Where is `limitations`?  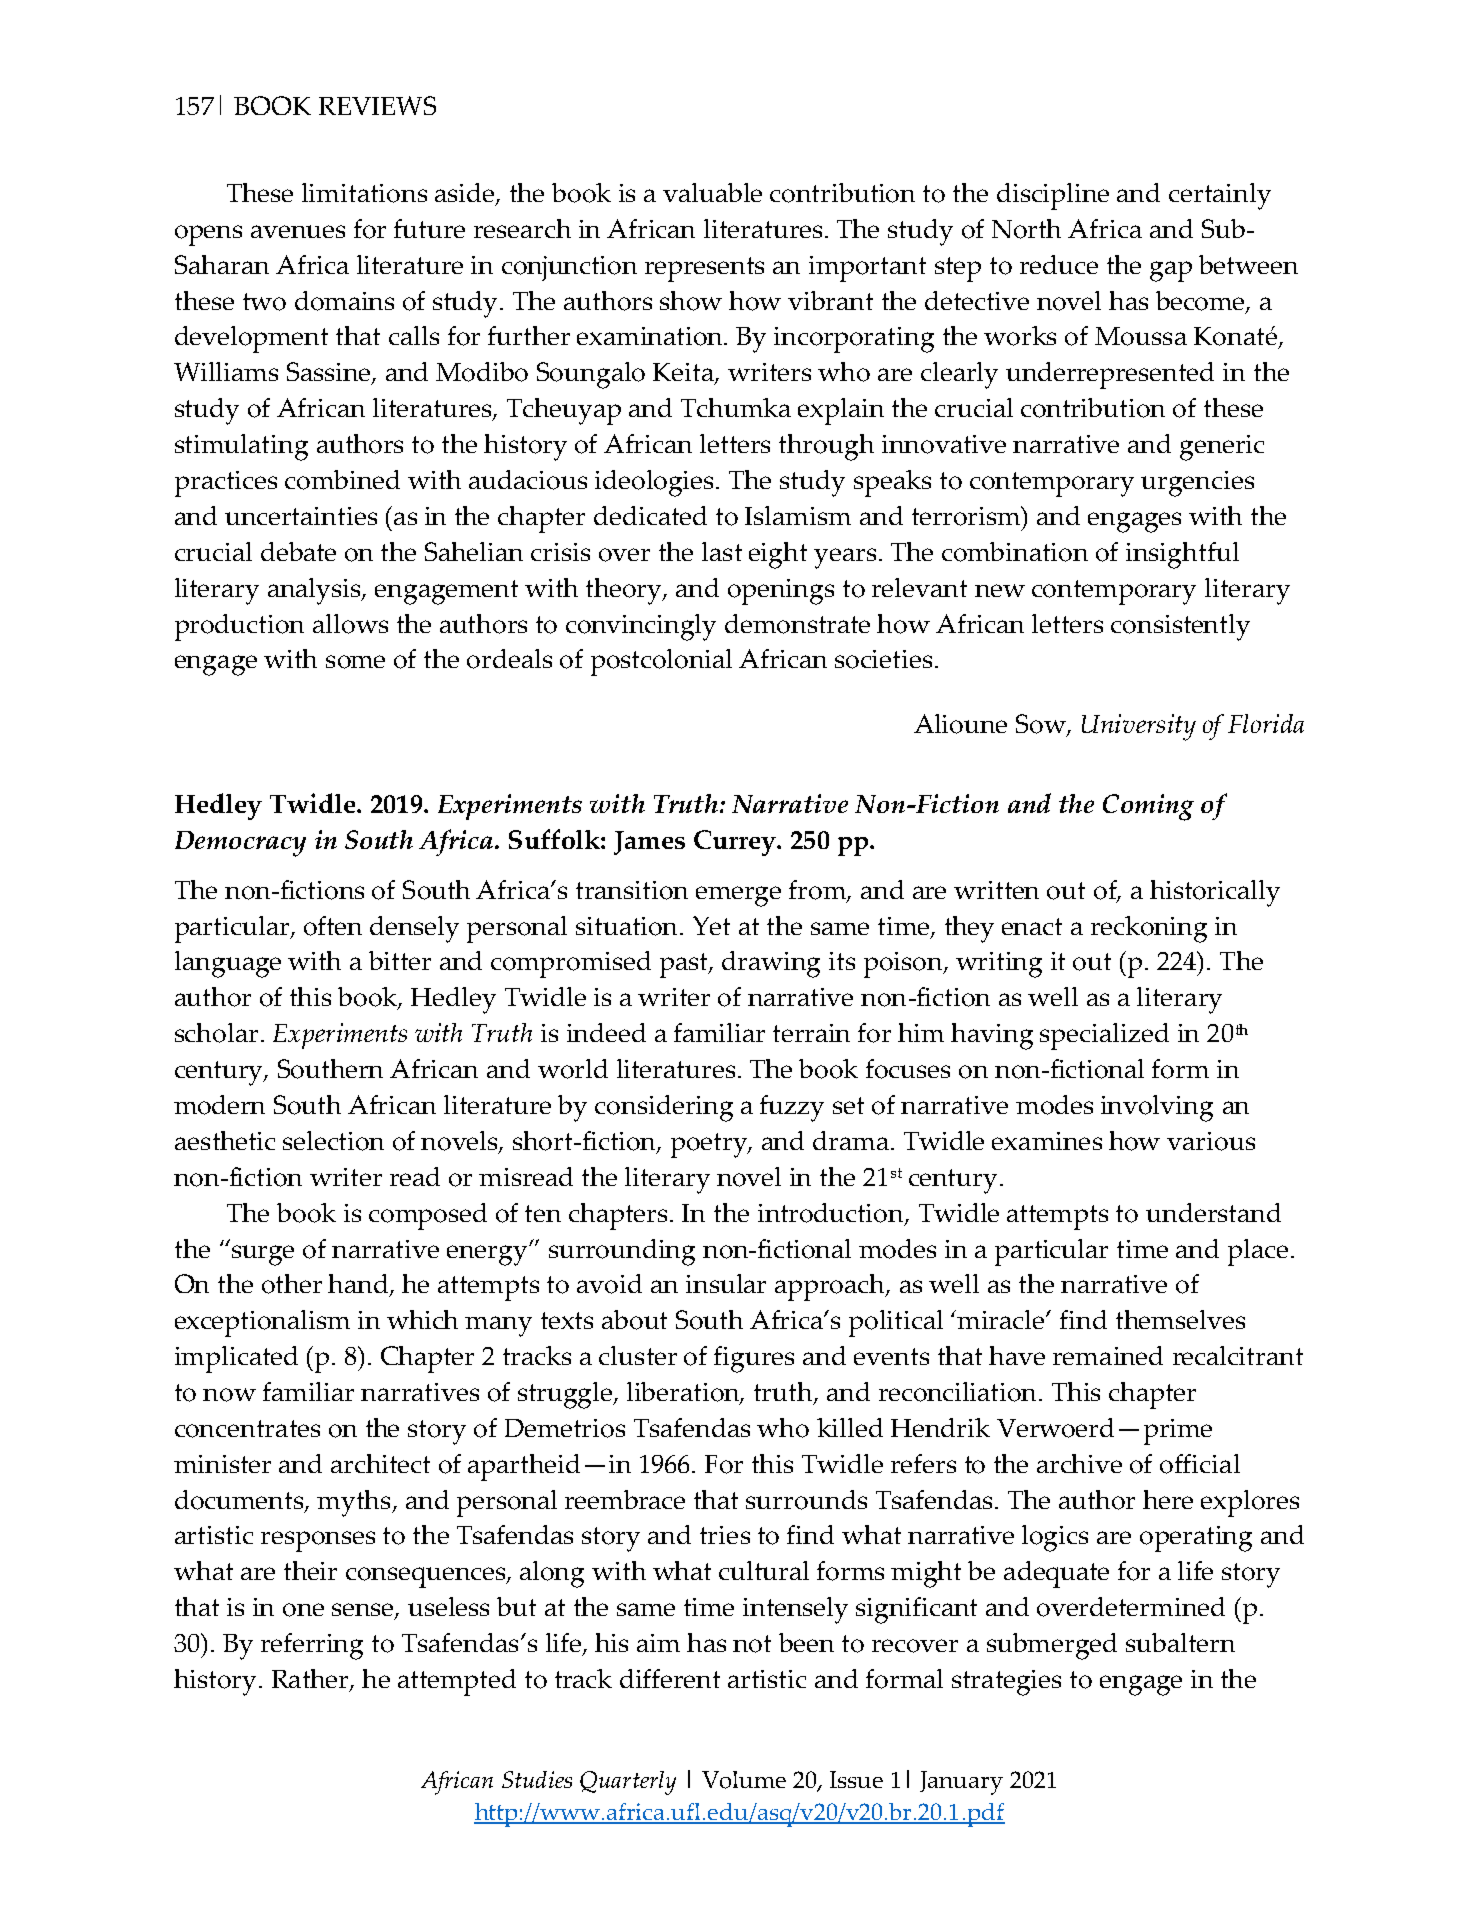 limitations is located at coordinates (364, 193).
